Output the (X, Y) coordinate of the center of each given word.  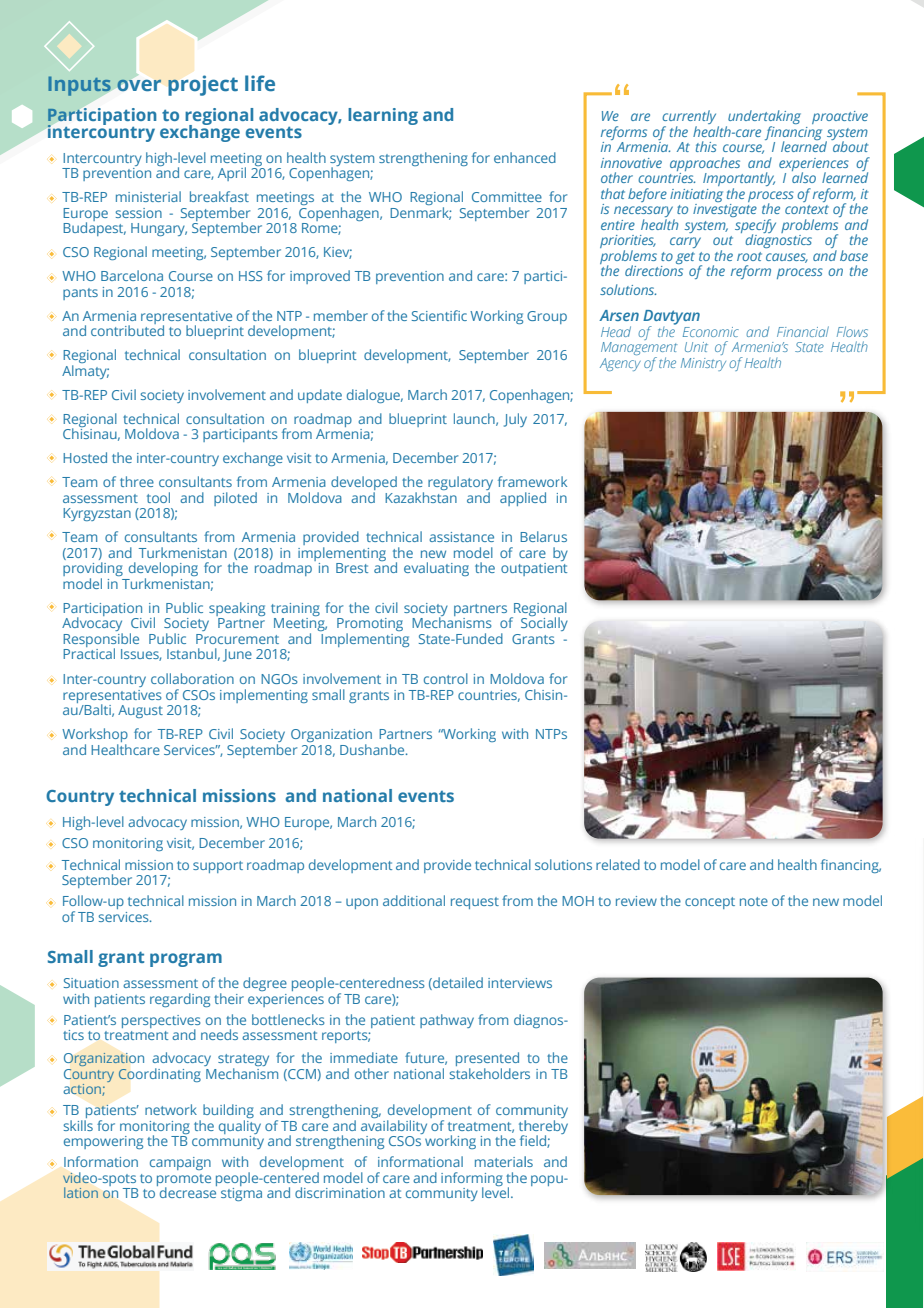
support (218, 867)
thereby (543, 1128)
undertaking (763, 118)
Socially (544, 623)
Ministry (703, 364)
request (475, 903)
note (754, 901)
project (203, 85)
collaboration (192, 678)
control (446, 678)
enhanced (525, 157)
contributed (127, 329)
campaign (180, 1163)
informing (472, 1180)
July (515, 420)
